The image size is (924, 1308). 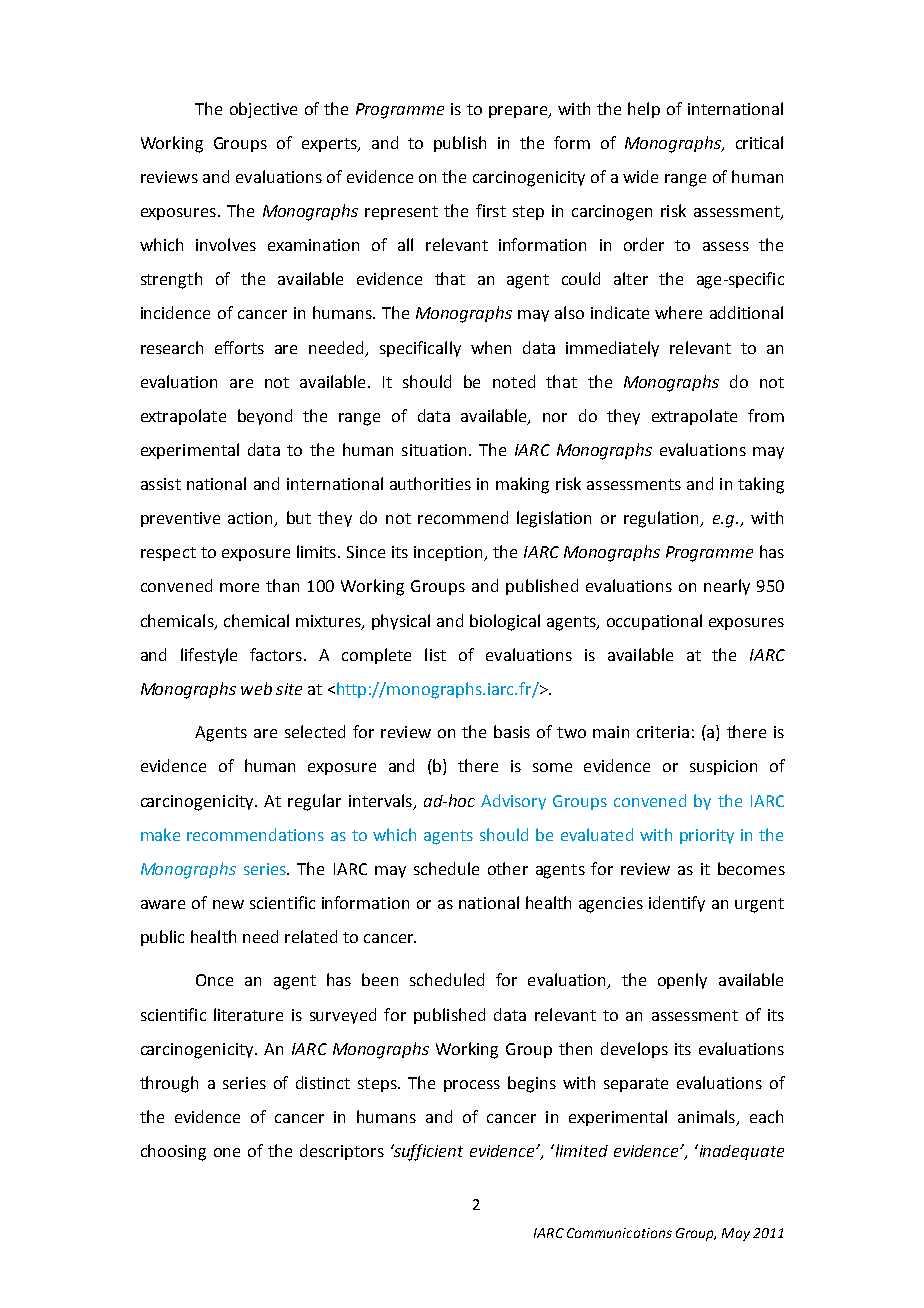 I want to click on list, so click(x=435, y=654).
